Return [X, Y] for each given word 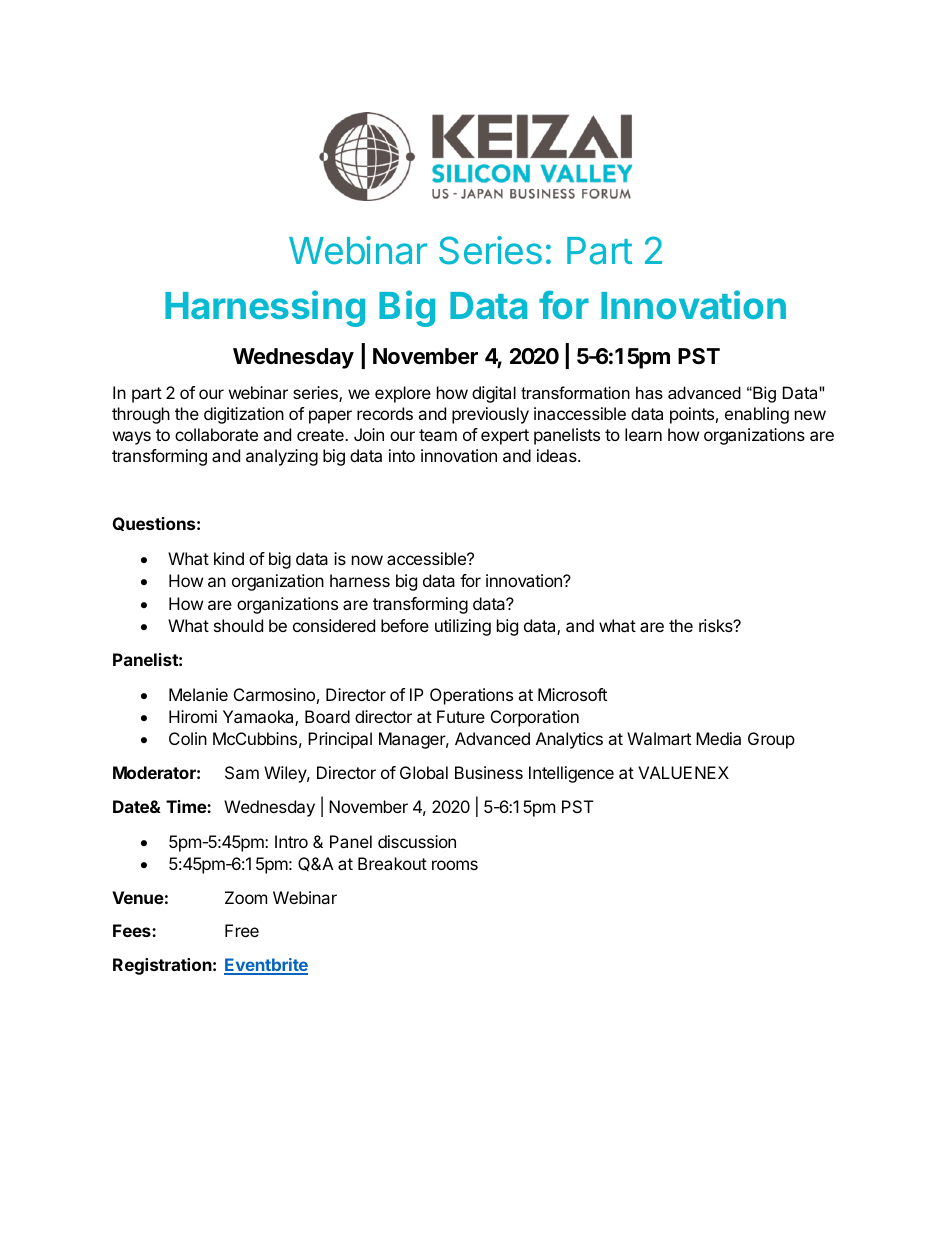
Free [242, 930]
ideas [558, 455]
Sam [242, 772]
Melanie [198, 694]
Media [718, 738]
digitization [244, 415]
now [367, 560]
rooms [455, 865]
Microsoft [572, 694]
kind [229, 558]
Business [489, 772]
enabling [757, 415]
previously [490, 415]
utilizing [463, 627]
